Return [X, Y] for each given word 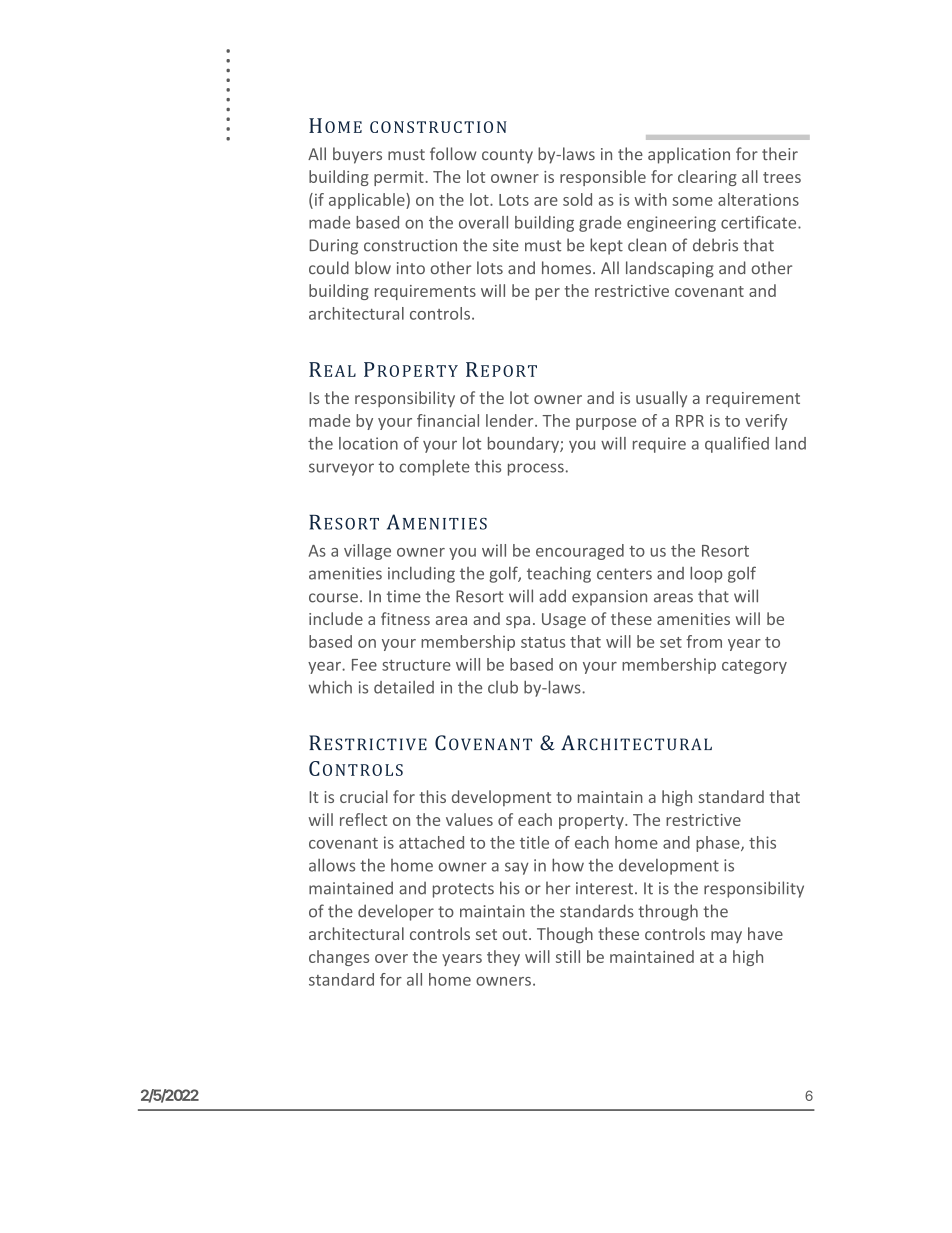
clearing [707, 178]
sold [577, 199]
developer [396, 912]
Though [565, 935]
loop [706, 574]
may [726, 937]
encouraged [580, 552]
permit [400, 178]
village [367, 552]
